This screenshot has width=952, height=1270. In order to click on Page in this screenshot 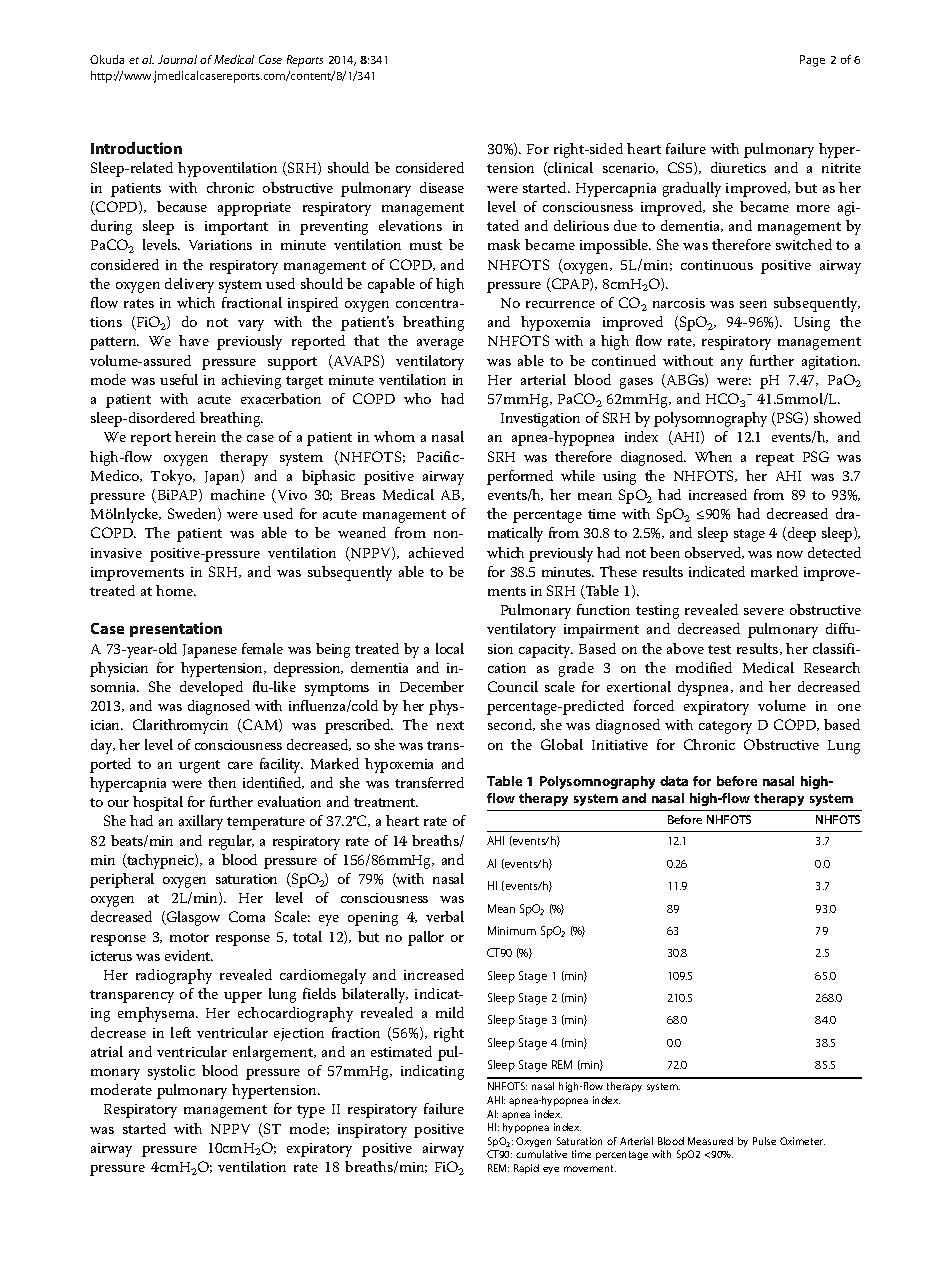, I will do `click(812, 61)`.
